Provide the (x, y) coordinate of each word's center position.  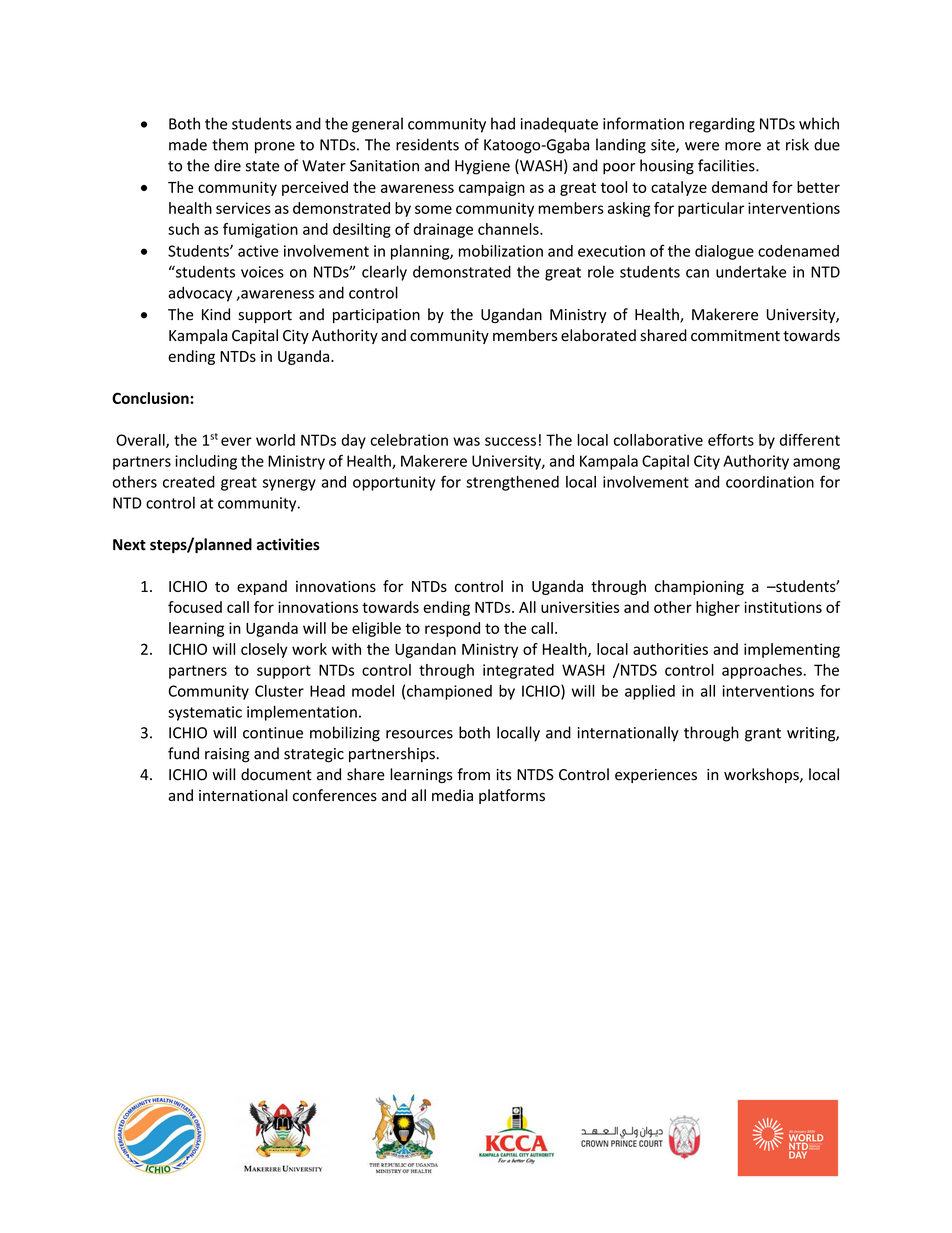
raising (227, 755)
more (743, 146)
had (503, 123)
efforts (731, 440)
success (510, 441)
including (206, 462)
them (230, 144)
